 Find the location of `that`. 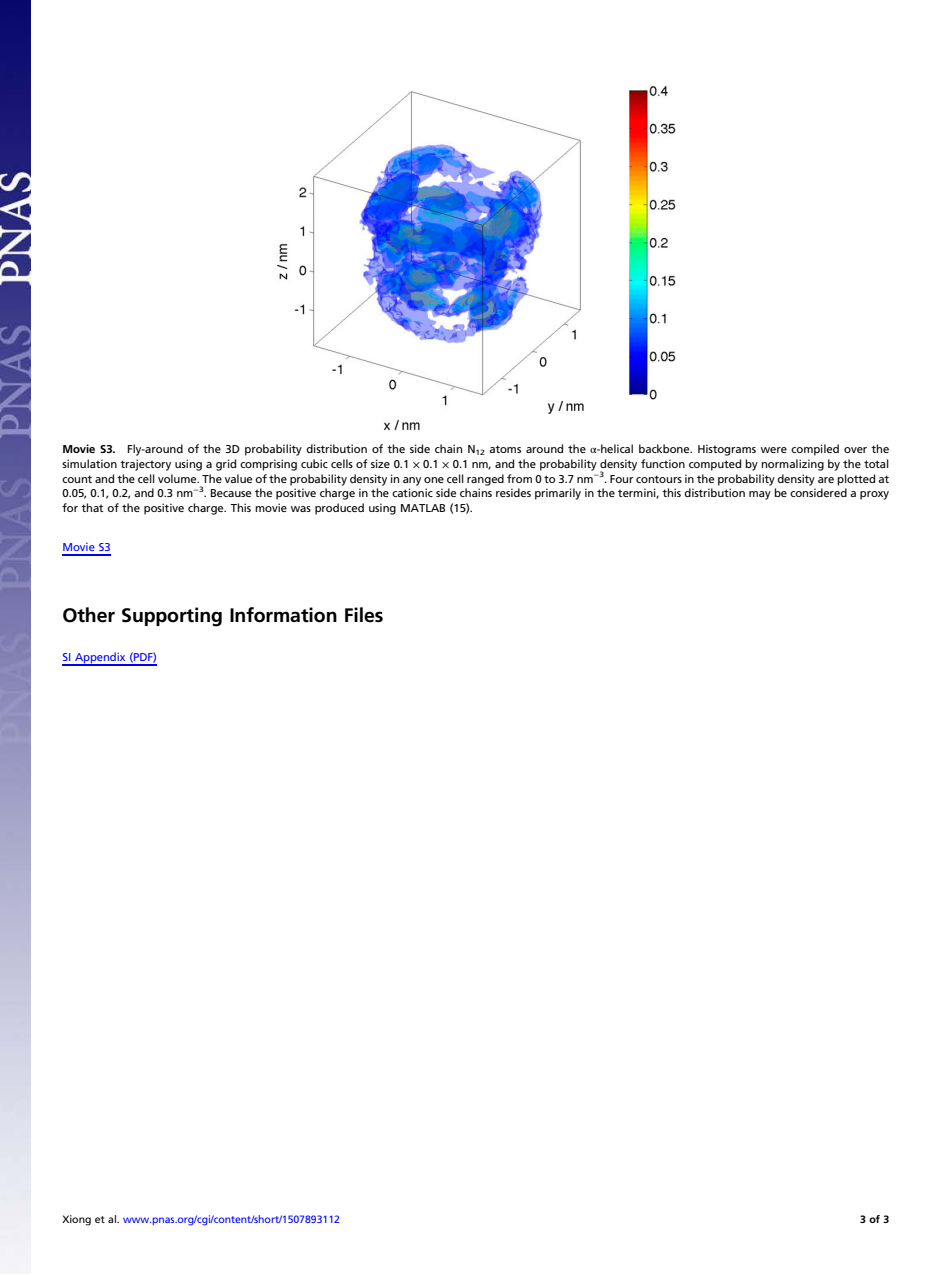

that is located at coordinates (92, 507).
